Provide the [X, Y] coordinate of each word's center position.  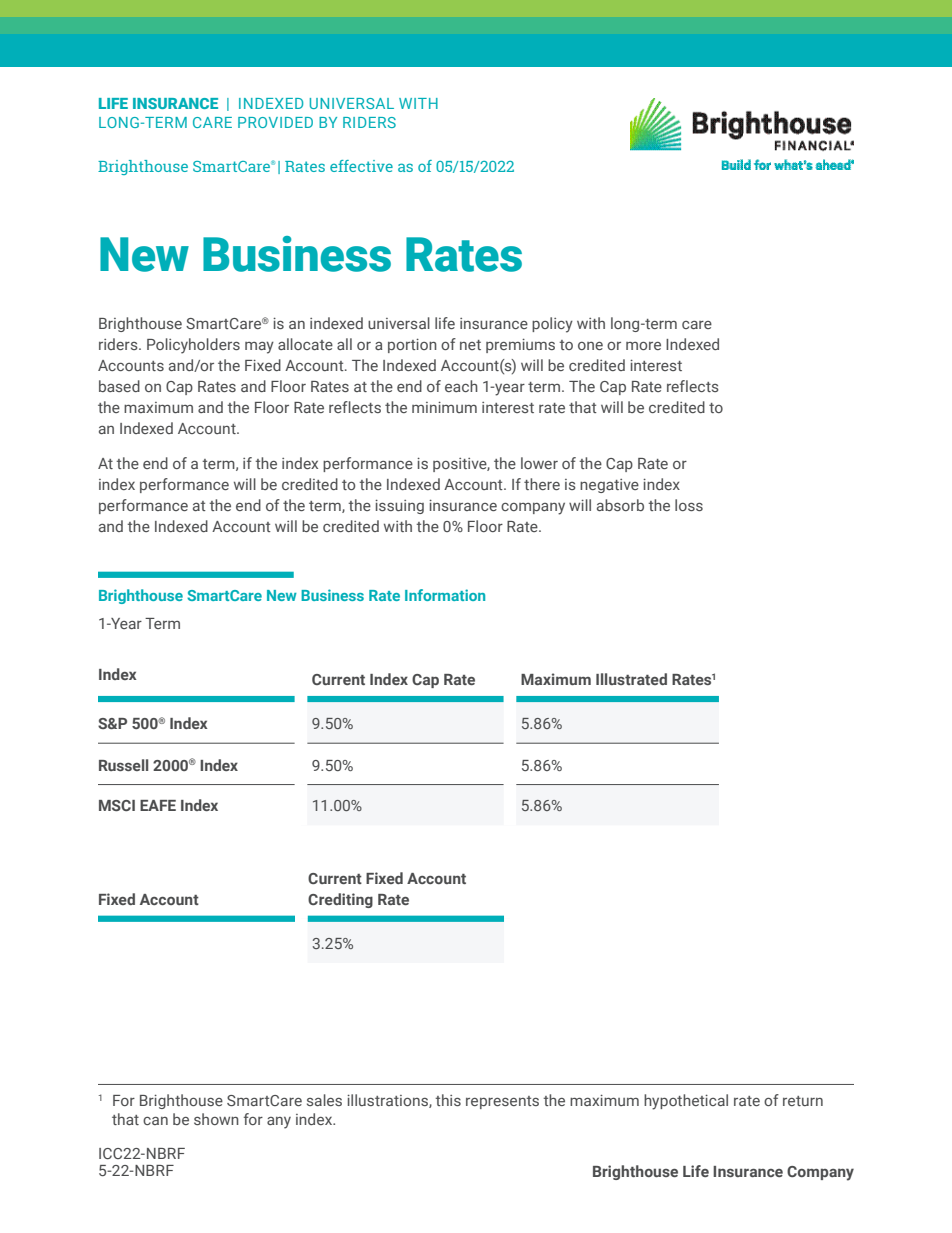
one [590, 346]
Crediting [340, 900]
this [448, 1100]
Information [445, 595]
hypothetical [686, 1102]
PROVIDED [275, 122]
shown [216, 1119]
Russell [123, 765]
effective [361, 166]
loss [689, 505]
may [259, 348]
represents [502, 1102]
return [803, 1101]
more [643, 346]
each [461, 386]
